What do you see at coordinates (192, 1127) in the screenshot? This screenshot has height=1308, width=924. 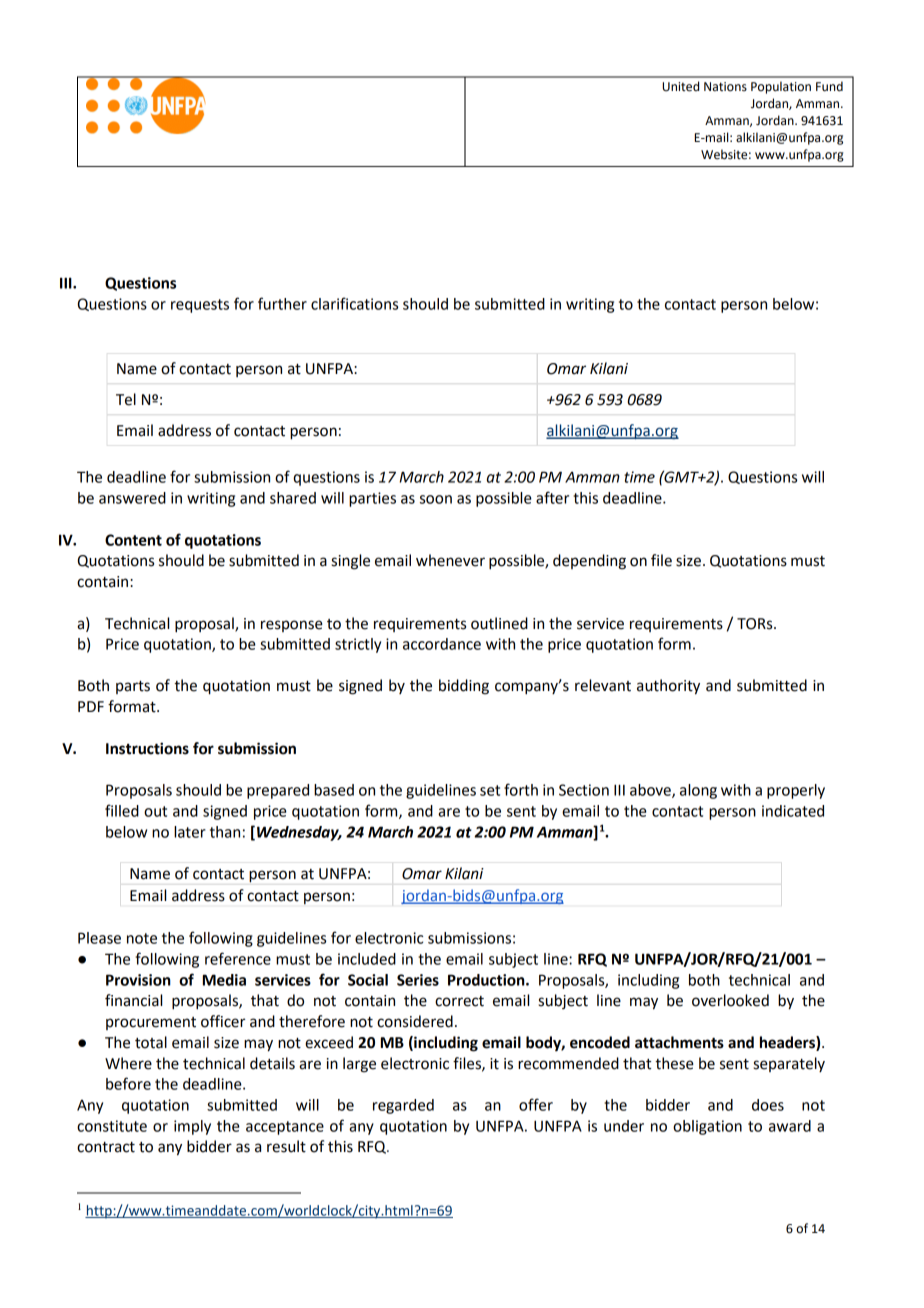 I see `imply` at bounding box center [192, 1127].
